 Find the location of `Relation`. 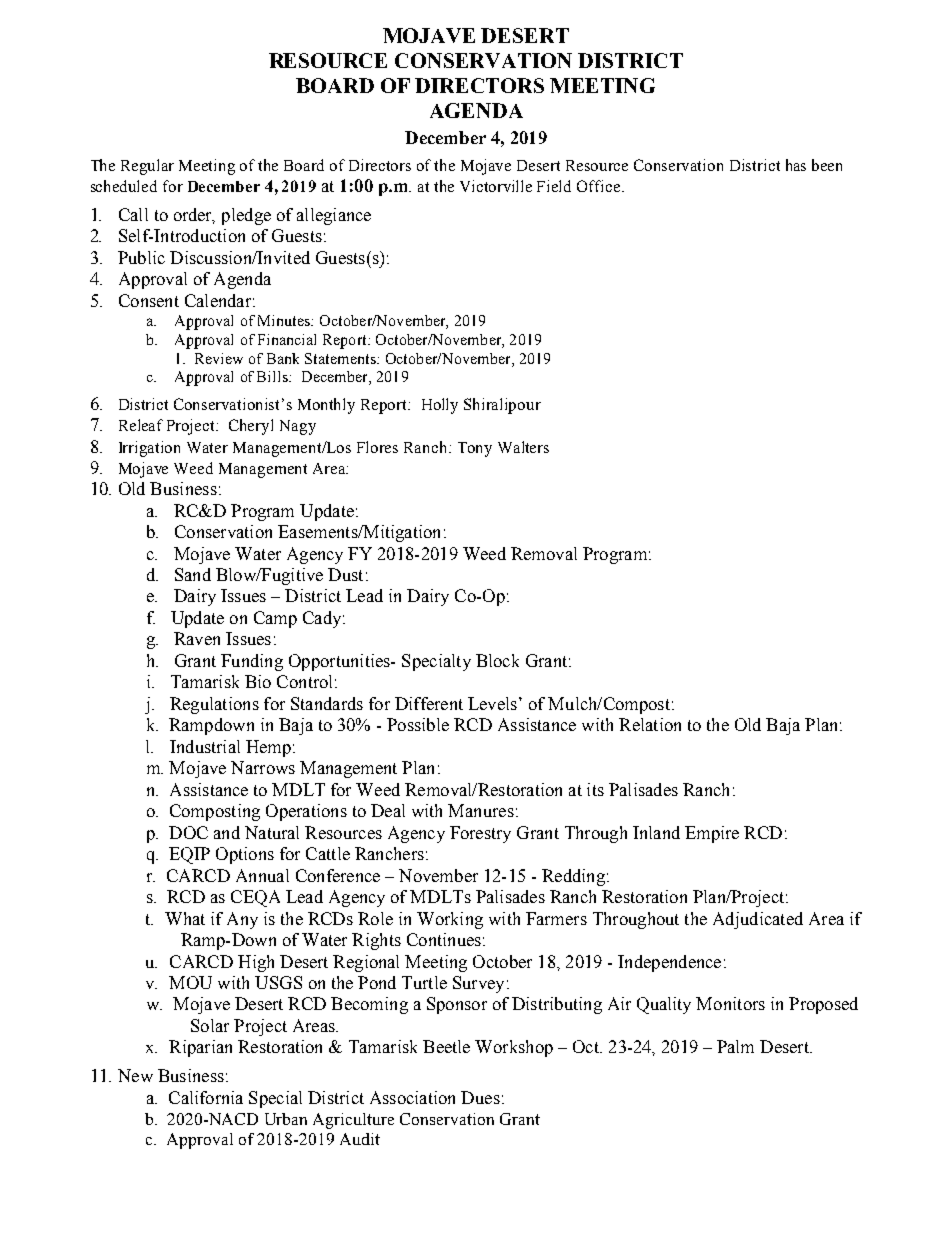

Relation is located at coordinates (650, 724).
